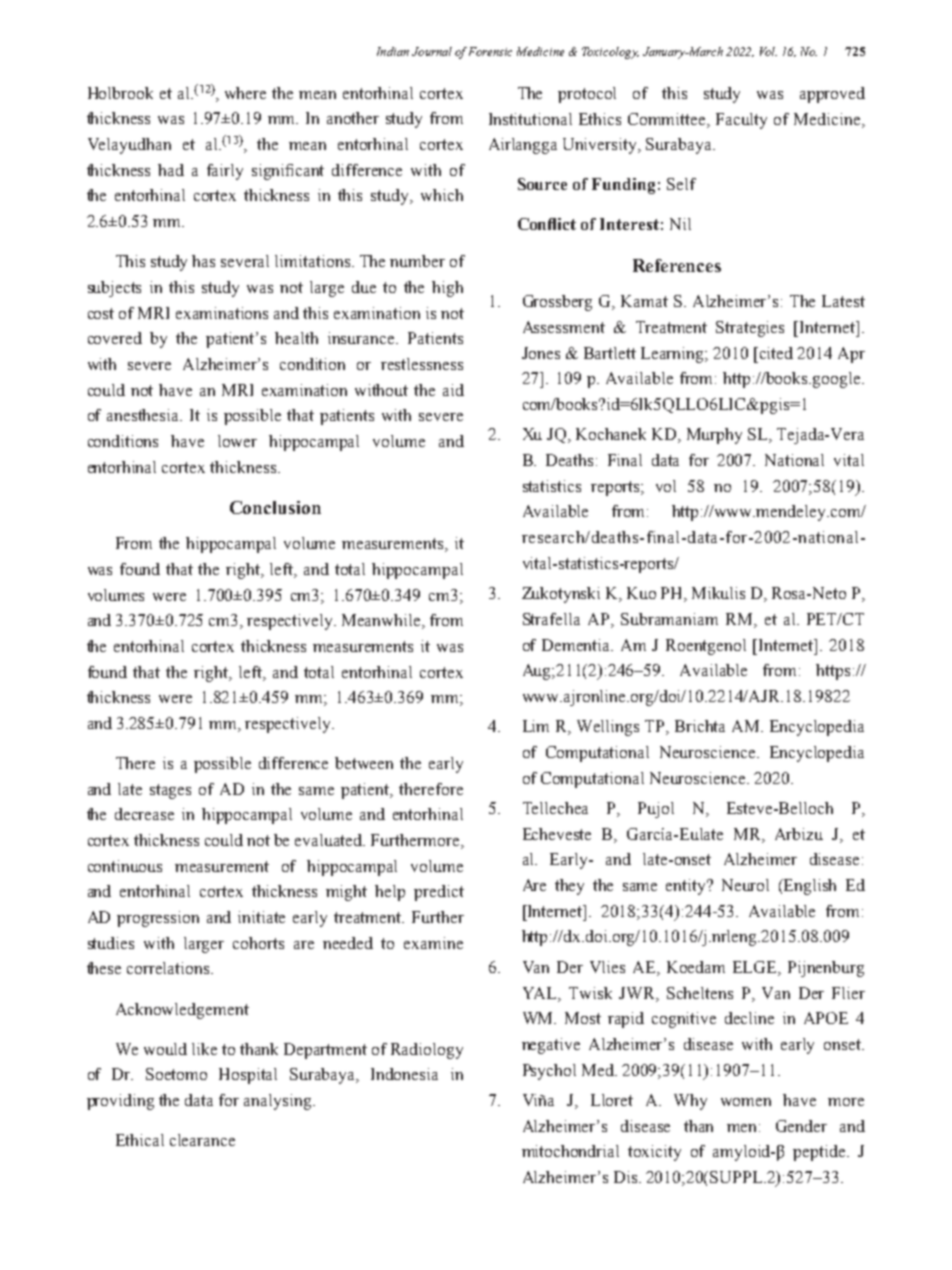  What do you see at coordinates (275, 507) in the image?
I see `Conclusion` at bounding box center [275, 507].
